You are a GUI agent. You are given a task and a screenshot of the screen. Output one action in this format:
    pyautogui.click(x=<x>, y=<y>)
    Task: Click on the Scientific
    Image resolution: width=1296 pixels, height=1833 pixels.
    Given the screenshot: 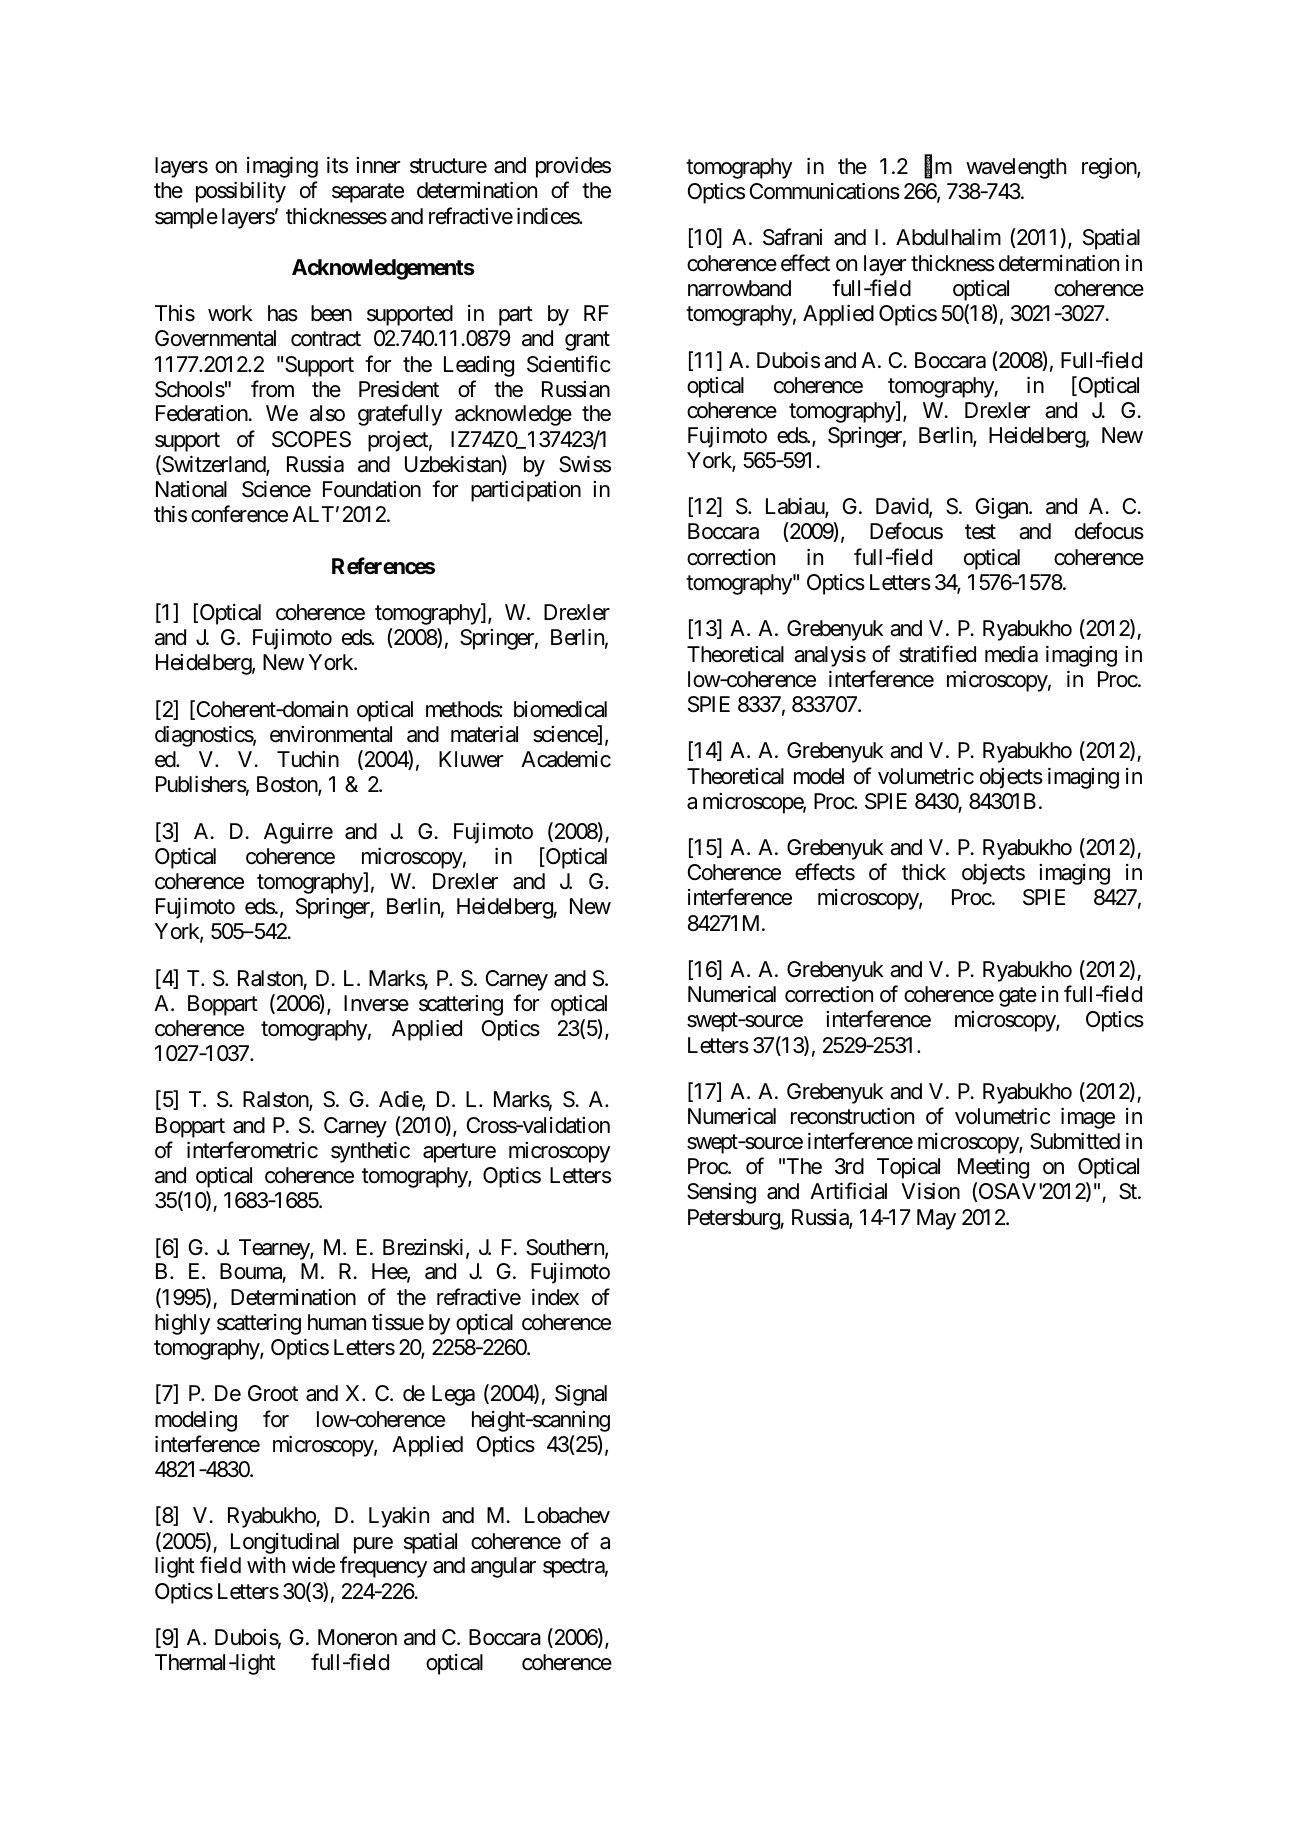 What is the action you would take?
    pyautogui.click(x=569, y=364)
